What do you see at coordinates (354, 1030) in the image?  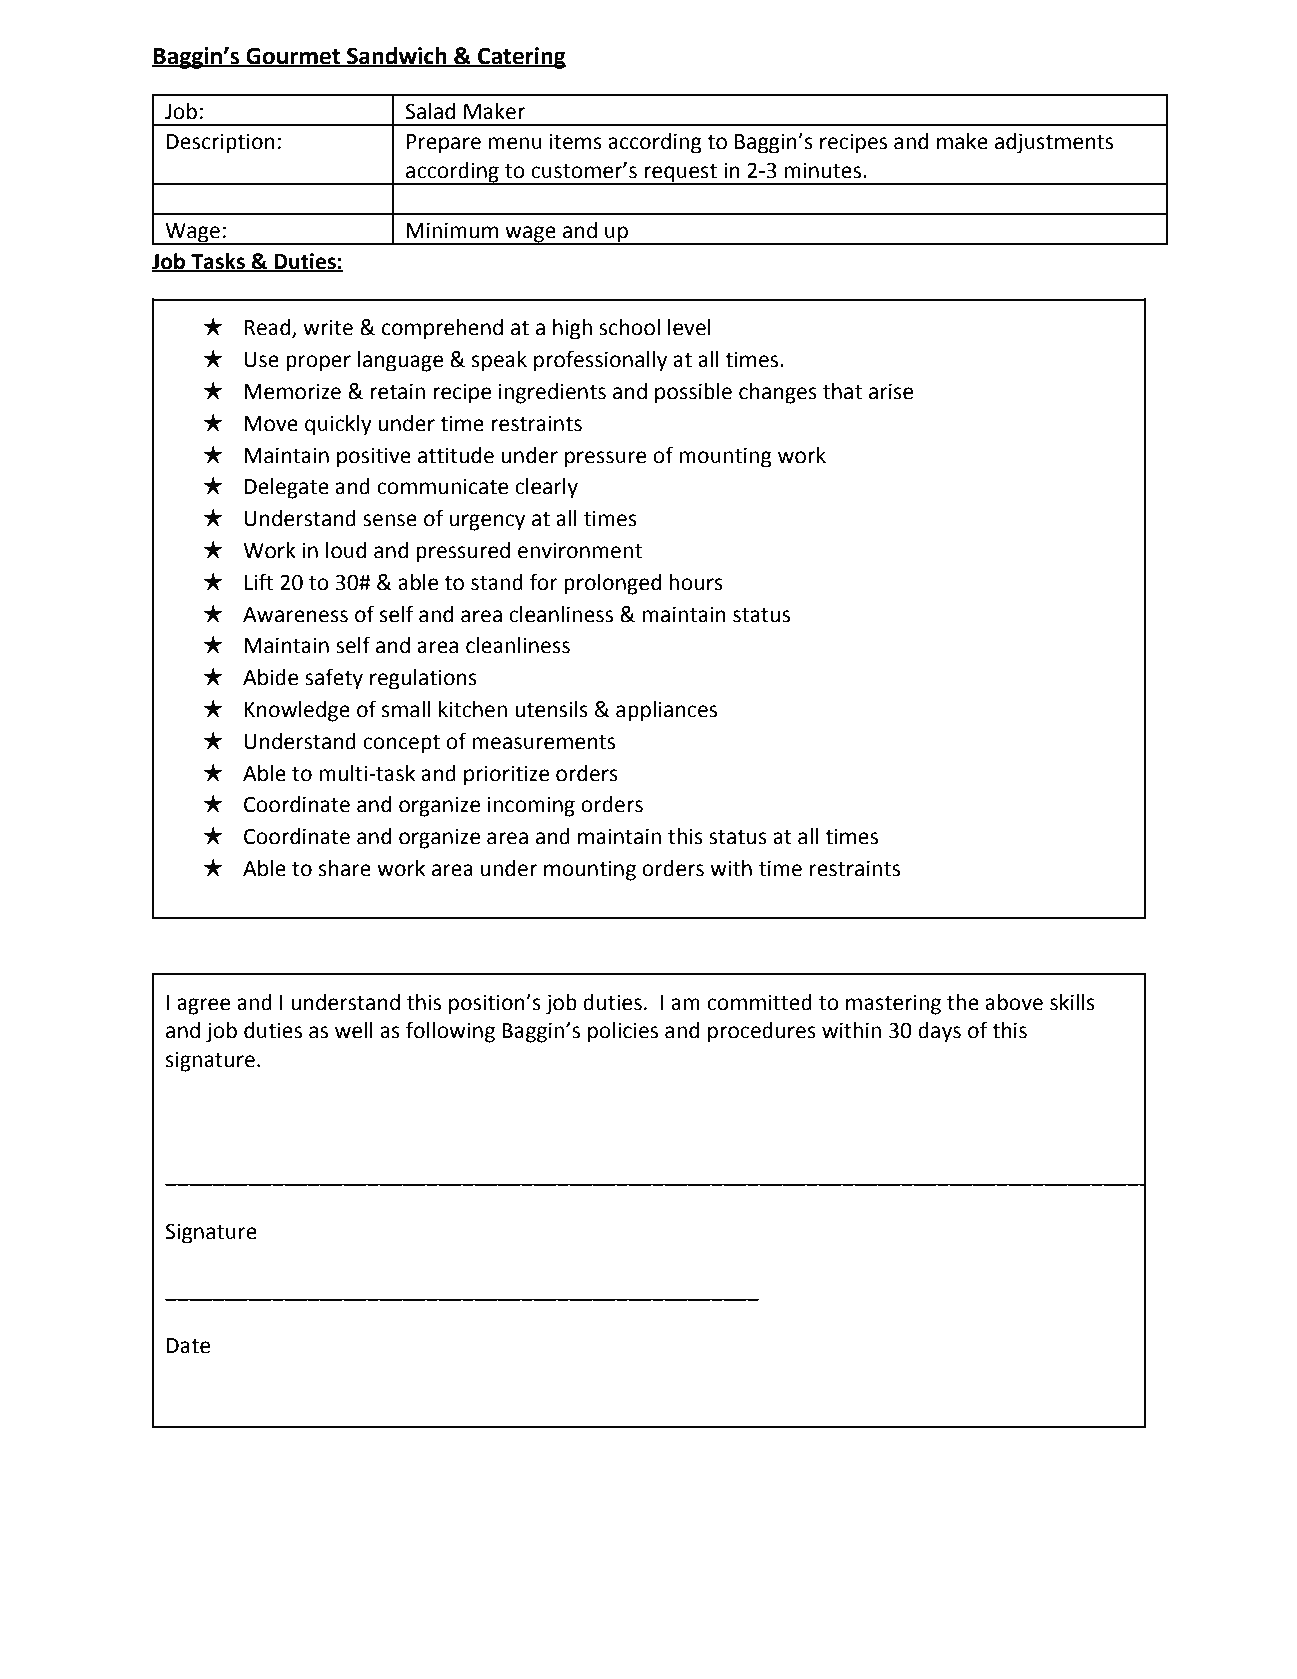 I see `well` at bounding box center [354, 1030].
